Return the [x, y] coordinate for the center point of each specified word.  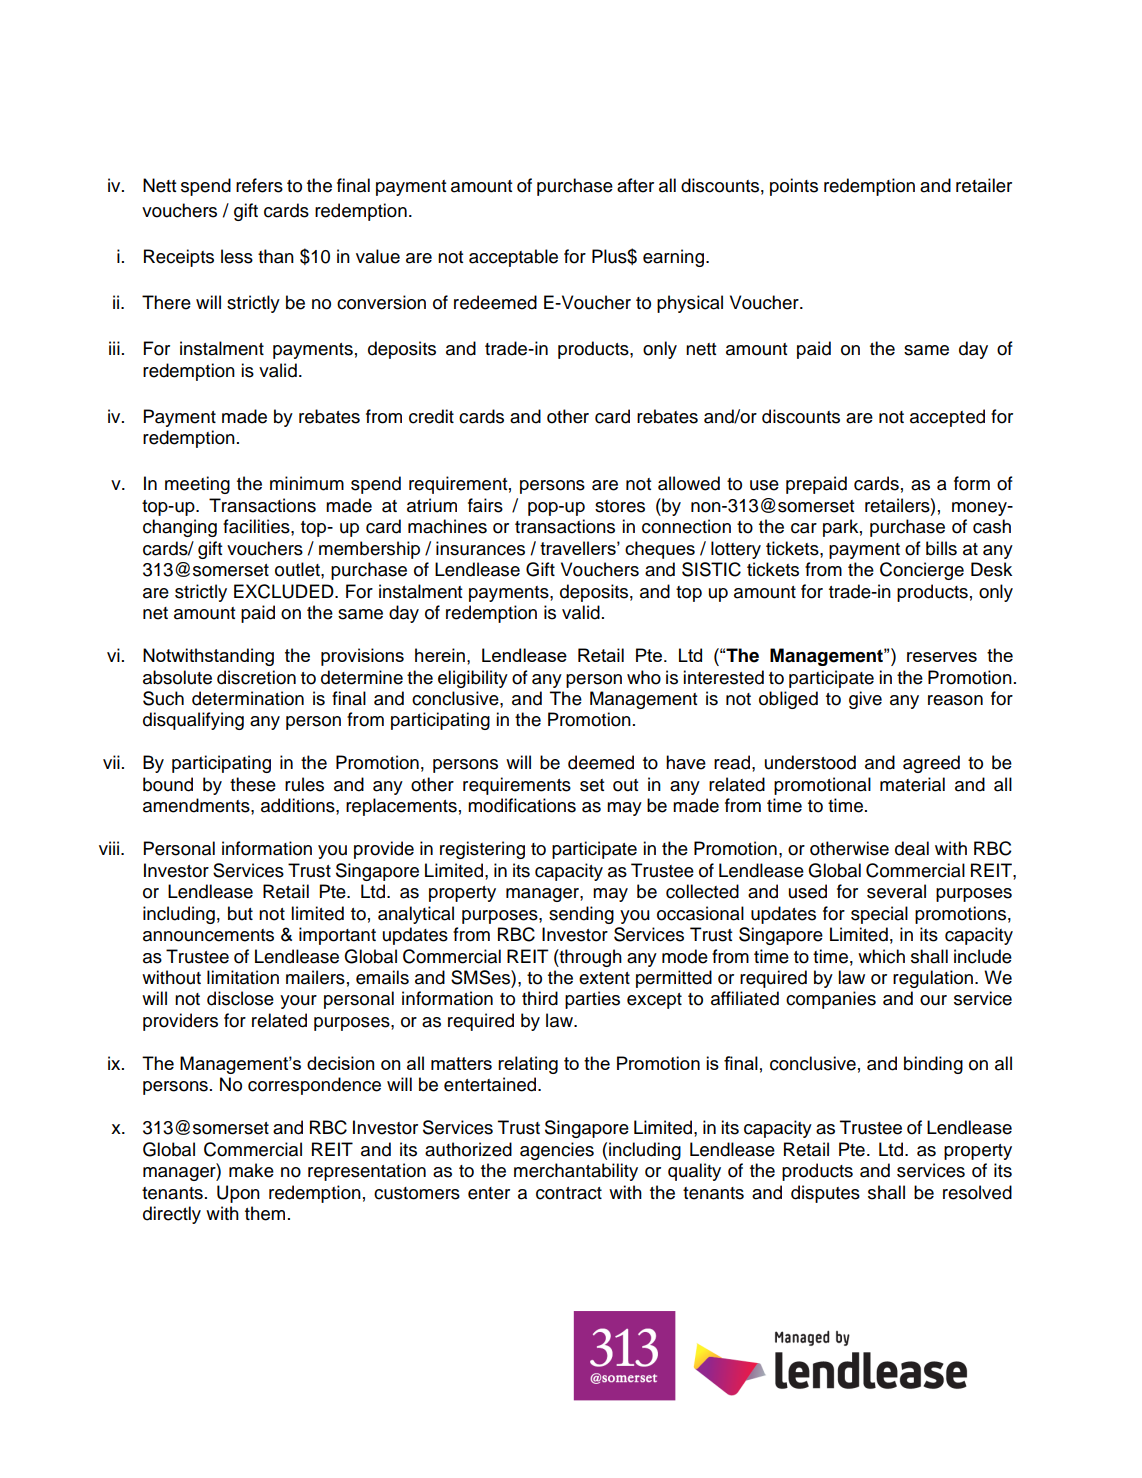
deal [912, 848]
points [794, 187]
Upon [238, 1194]
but [240, 913]
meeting [197, 485]
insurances [480, 548]
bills [941, 548]
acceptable [513, 258]
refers [259, 185]
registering [482, 850]
